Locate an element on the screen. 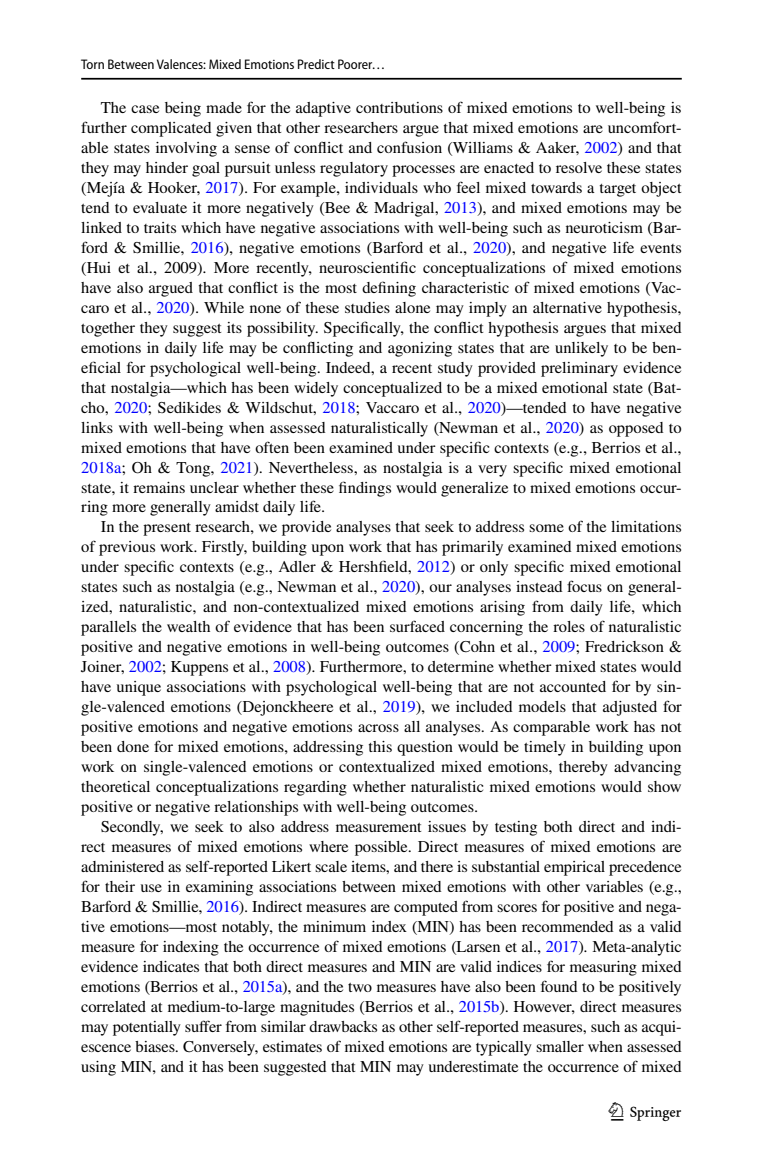  potentially is located at coordinates (147, 1028).
